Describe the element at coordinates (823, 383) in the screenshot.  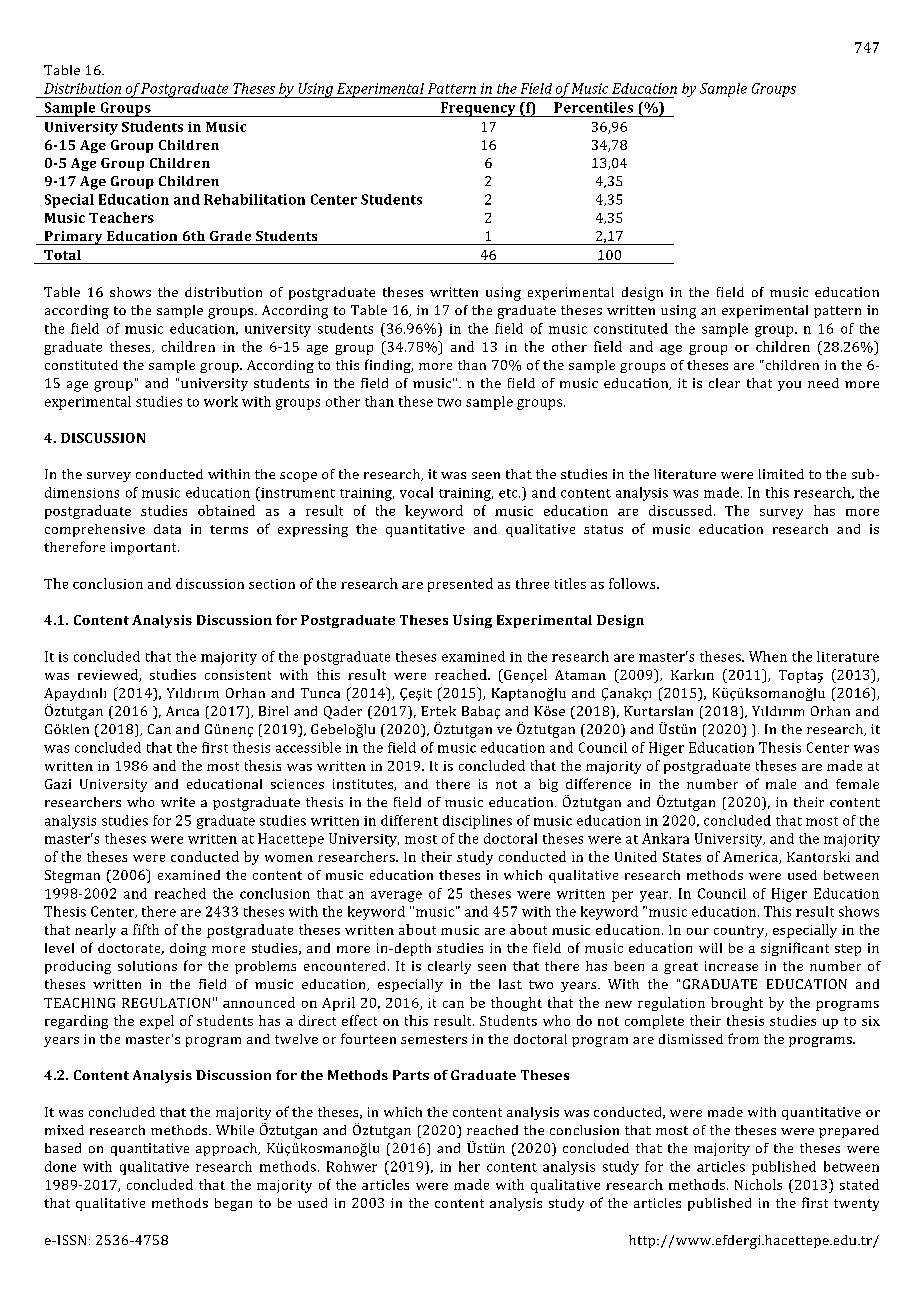
I see `need` at that location.
